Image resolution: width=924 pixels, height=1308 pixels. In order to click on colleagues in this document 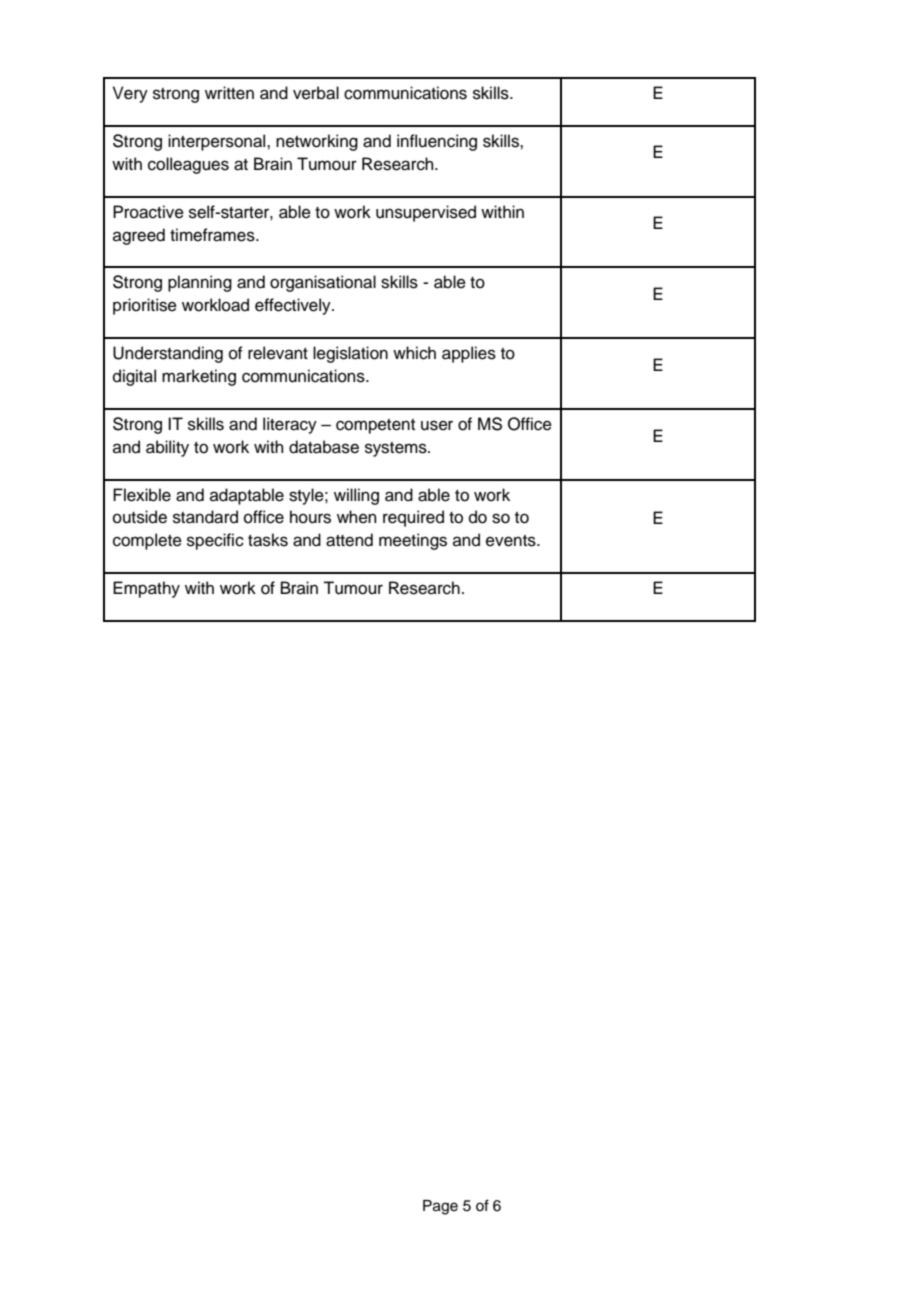, I will do `click(188, 165)`.
